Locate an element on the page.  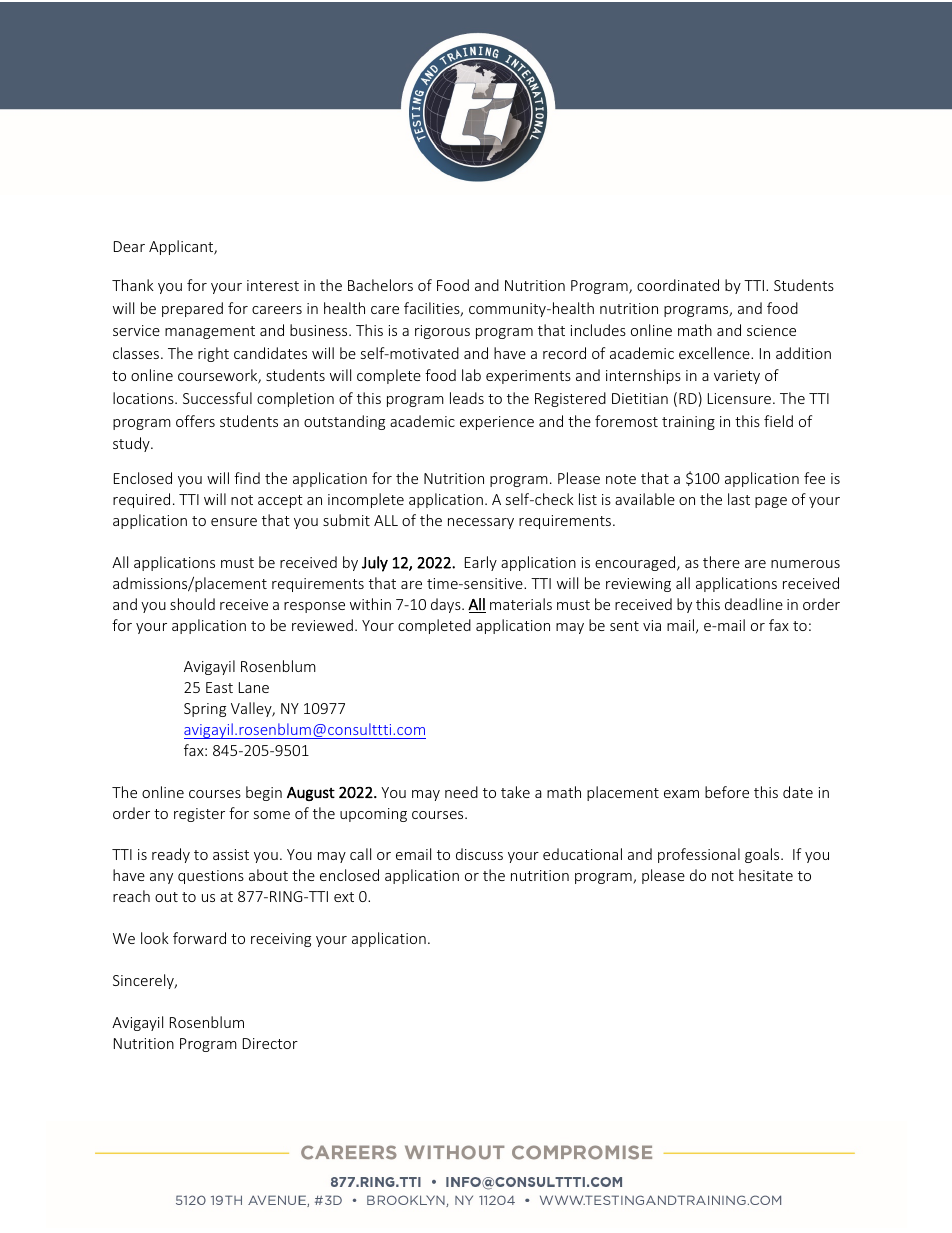
last is located at coordinates (739, 499).
